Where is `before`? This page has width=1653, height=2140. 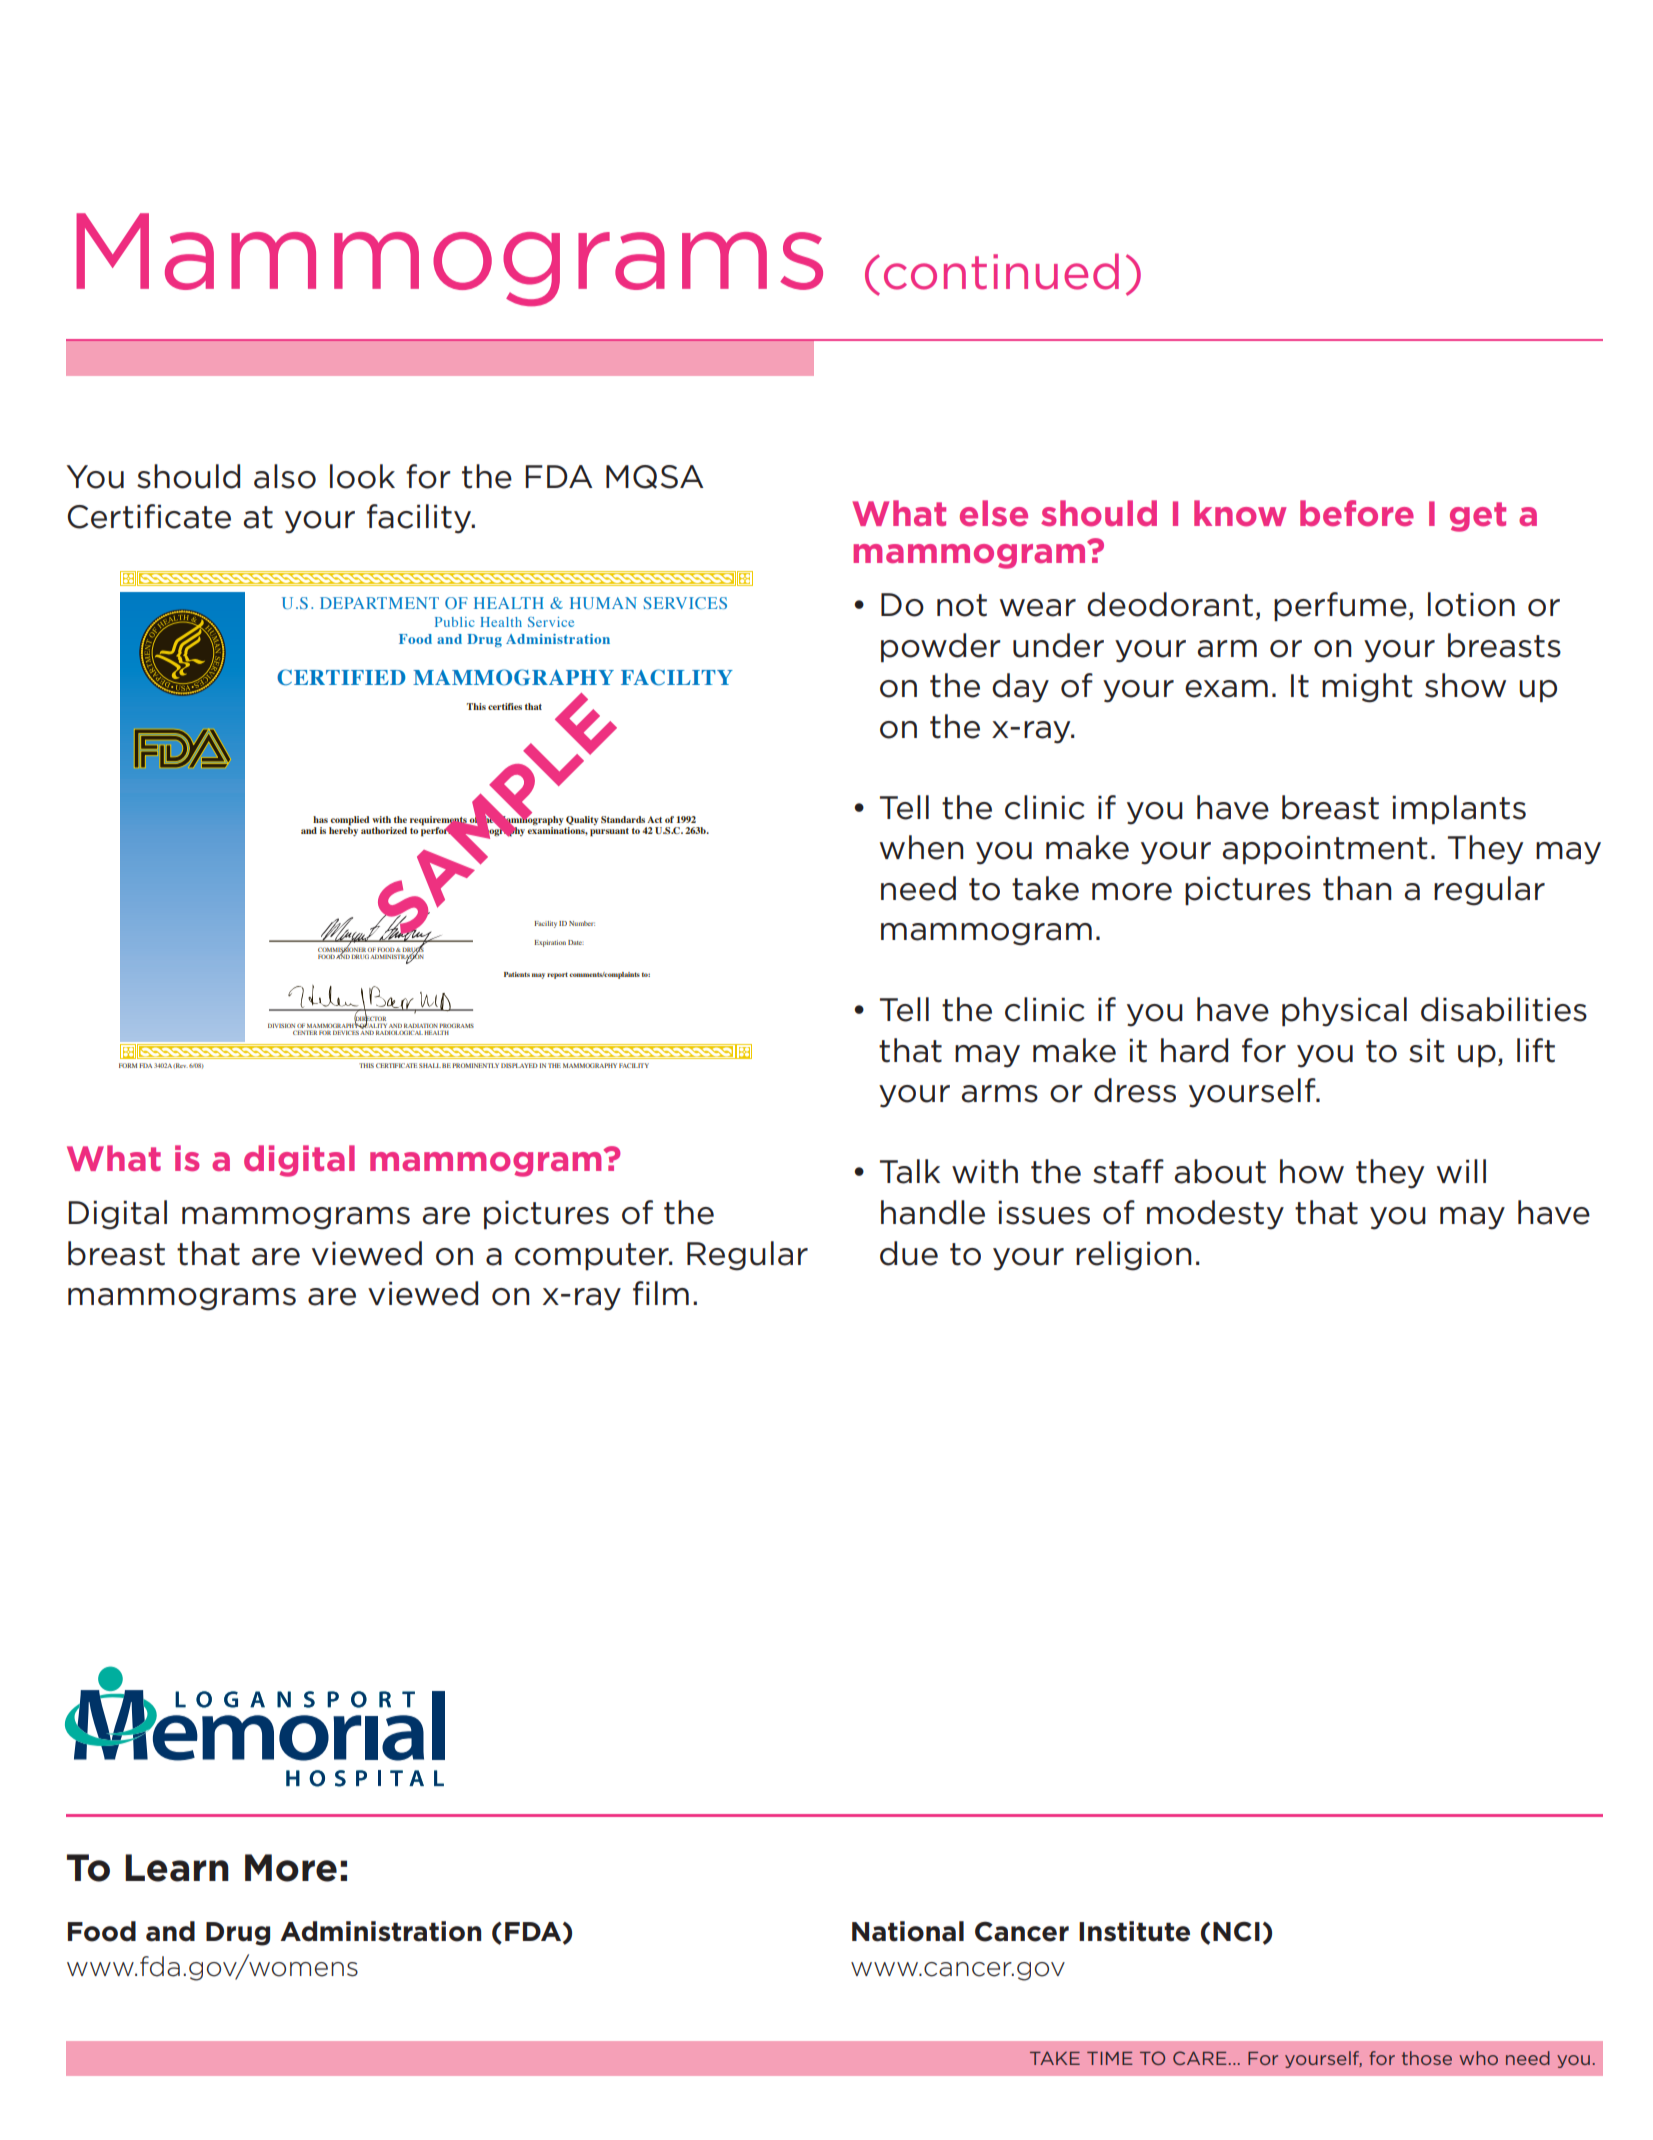
before is located at coordinates (1357, 513).
